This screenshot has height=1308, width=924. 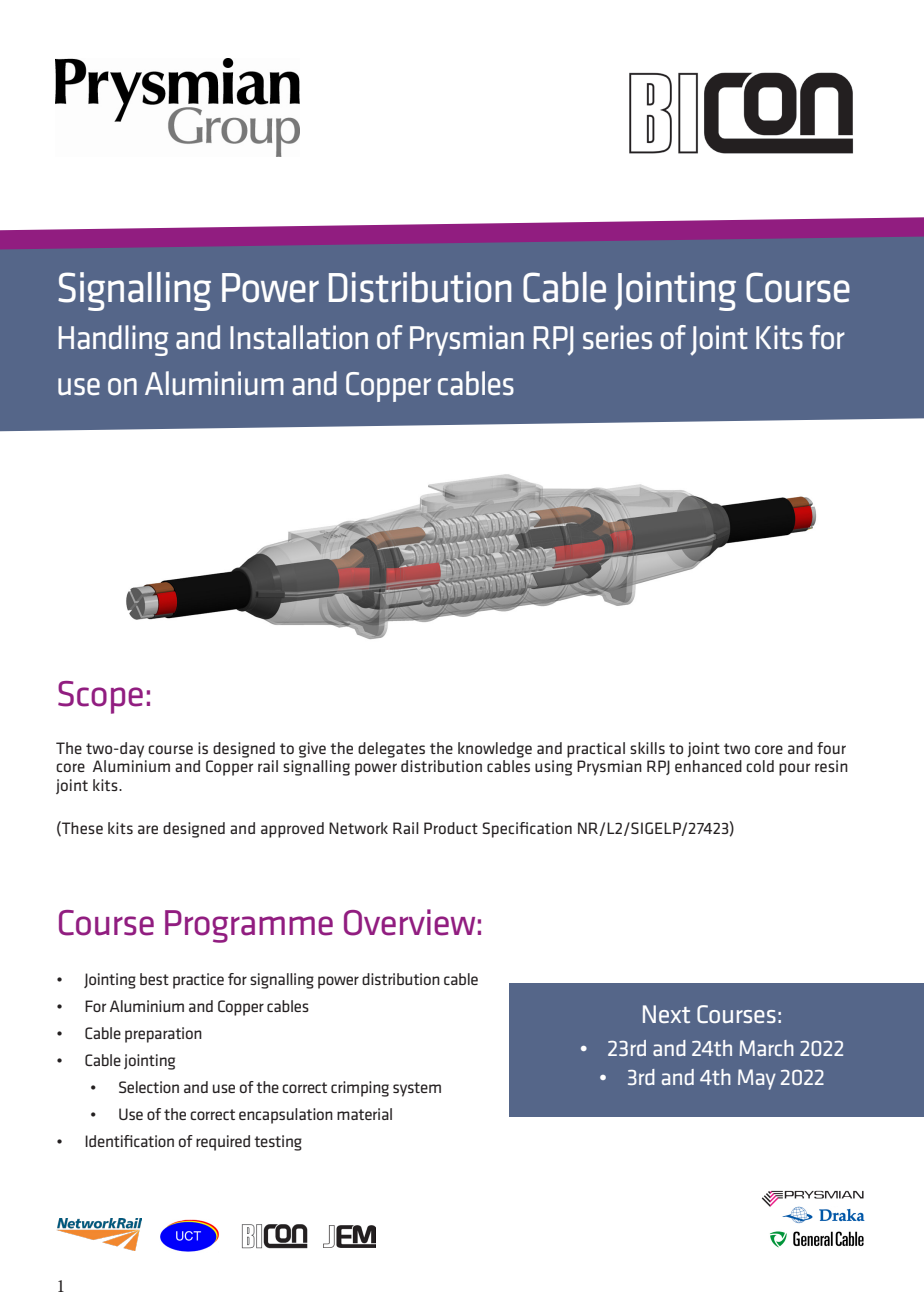 What do you see at coordinates (409, 922) in the screenshot?
I see `Overview` at bounding box center [409, 922].
